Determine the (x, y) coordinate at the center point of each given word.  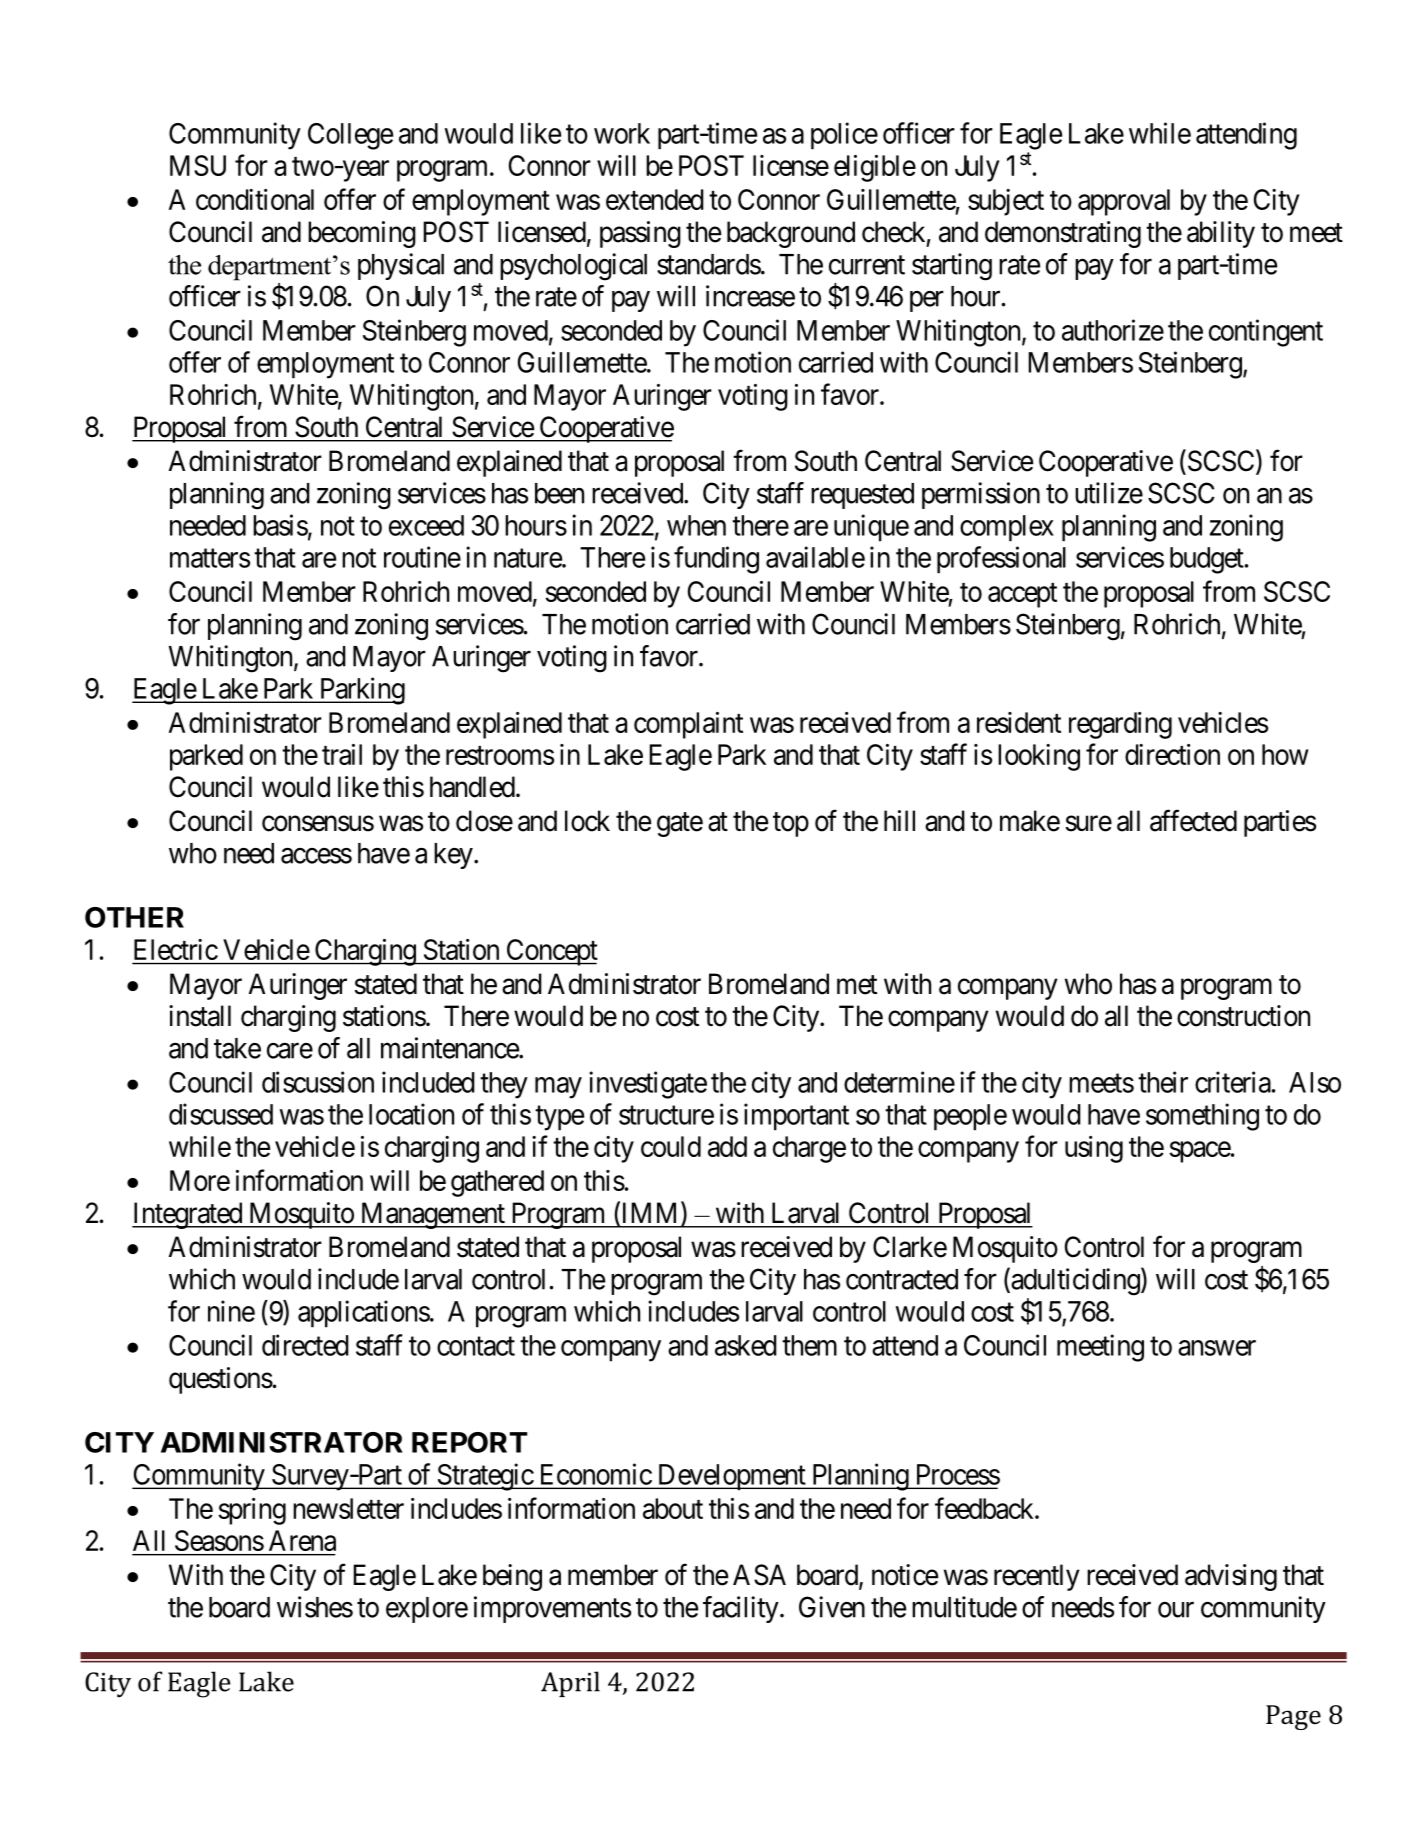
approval (1124, 202)
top (791, 824)
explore (427, 1610)
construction (1243, 1016)
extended (655, 199)
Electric (176, 949)
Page (1293, 1717)
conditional (255, 199)
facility (742, 1609)
